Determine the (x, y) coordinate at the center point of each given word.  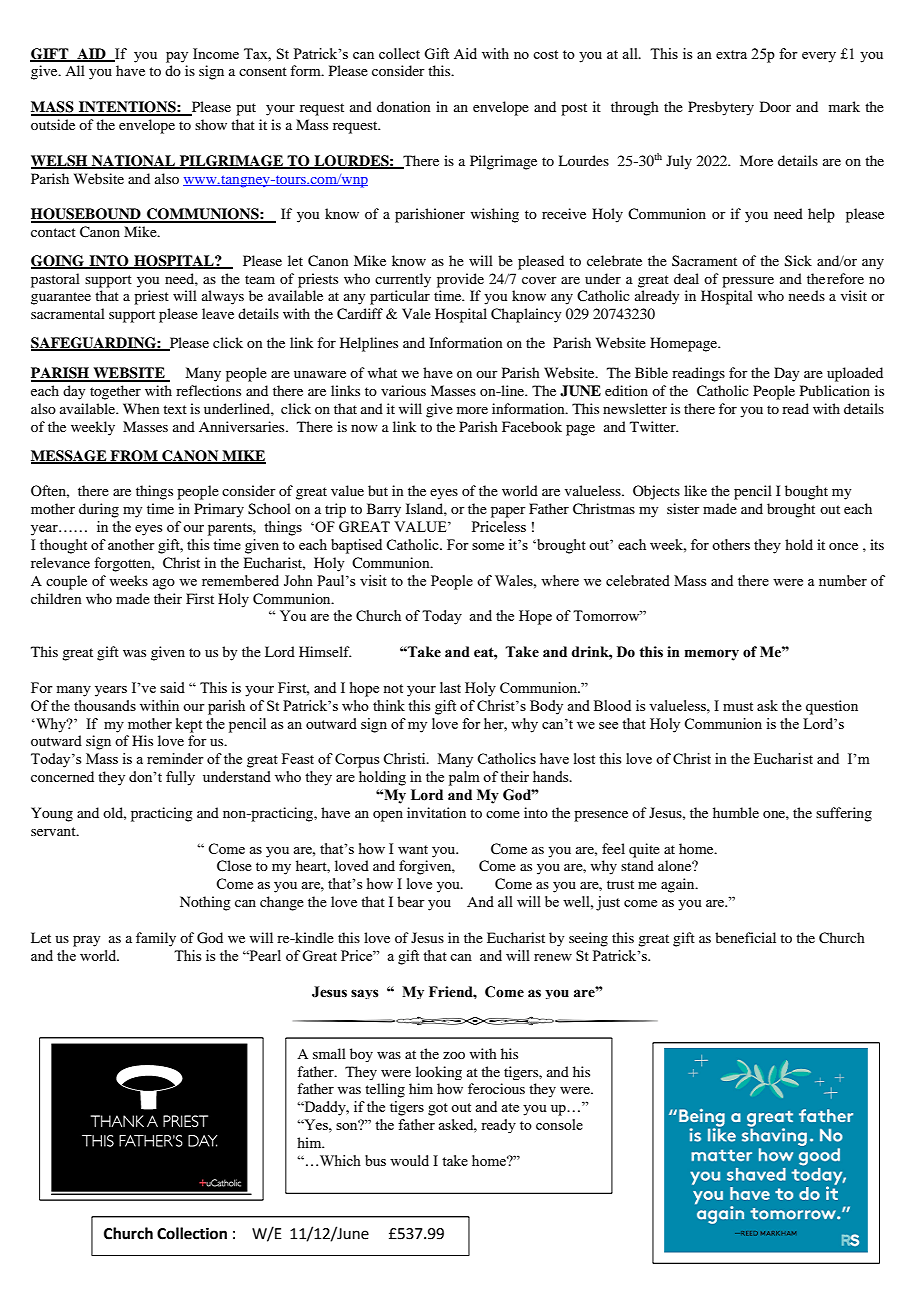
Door (775, 106)
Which (340, 1160)
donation (404, 106)
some (488, 546)
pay (177, 57)
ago (164, 584)
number (843, 580)
